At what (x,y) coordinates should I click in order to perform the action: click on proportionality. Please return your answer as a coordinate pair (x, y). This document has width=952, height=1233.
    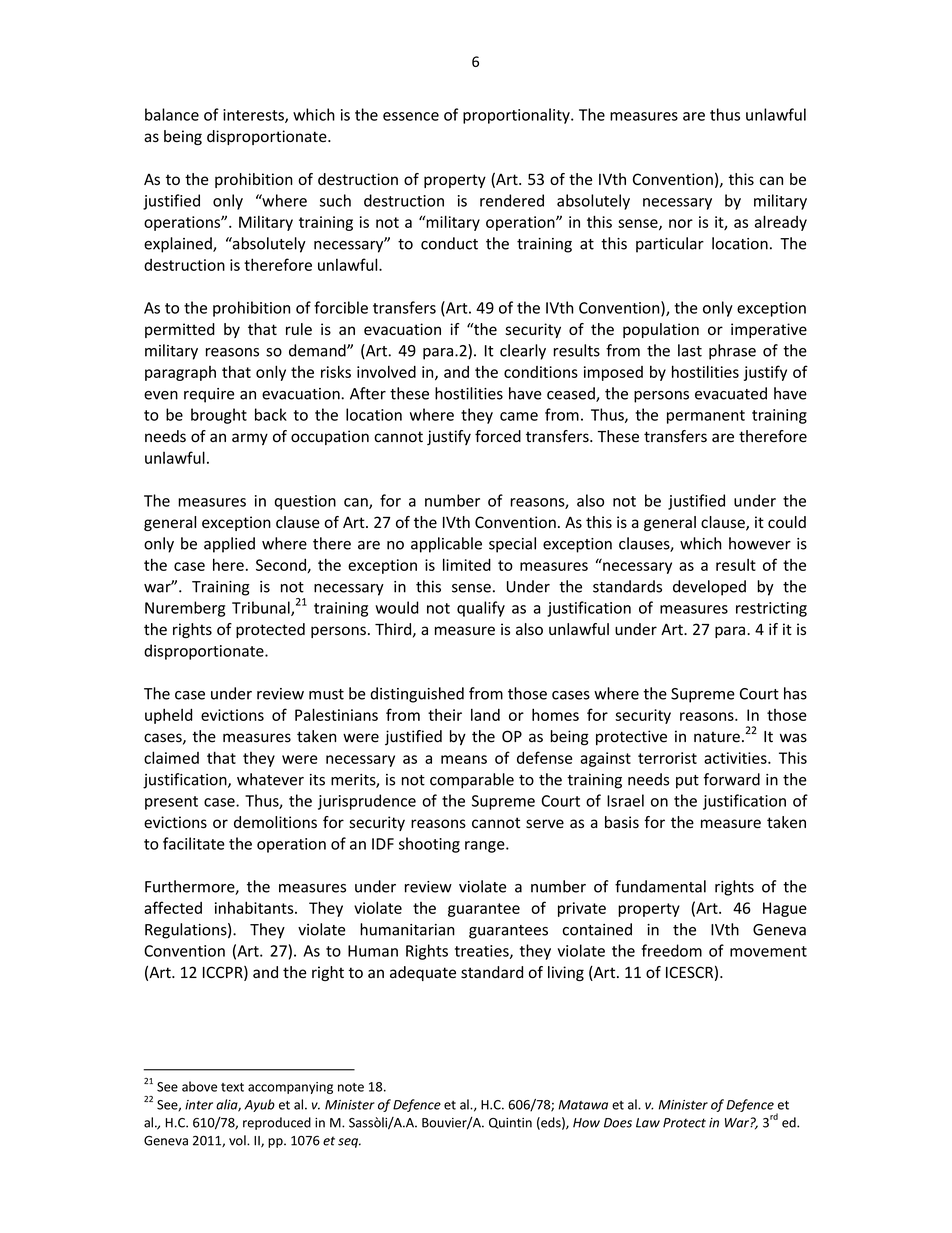
    Looking at the image, I should click on (517, 116).
